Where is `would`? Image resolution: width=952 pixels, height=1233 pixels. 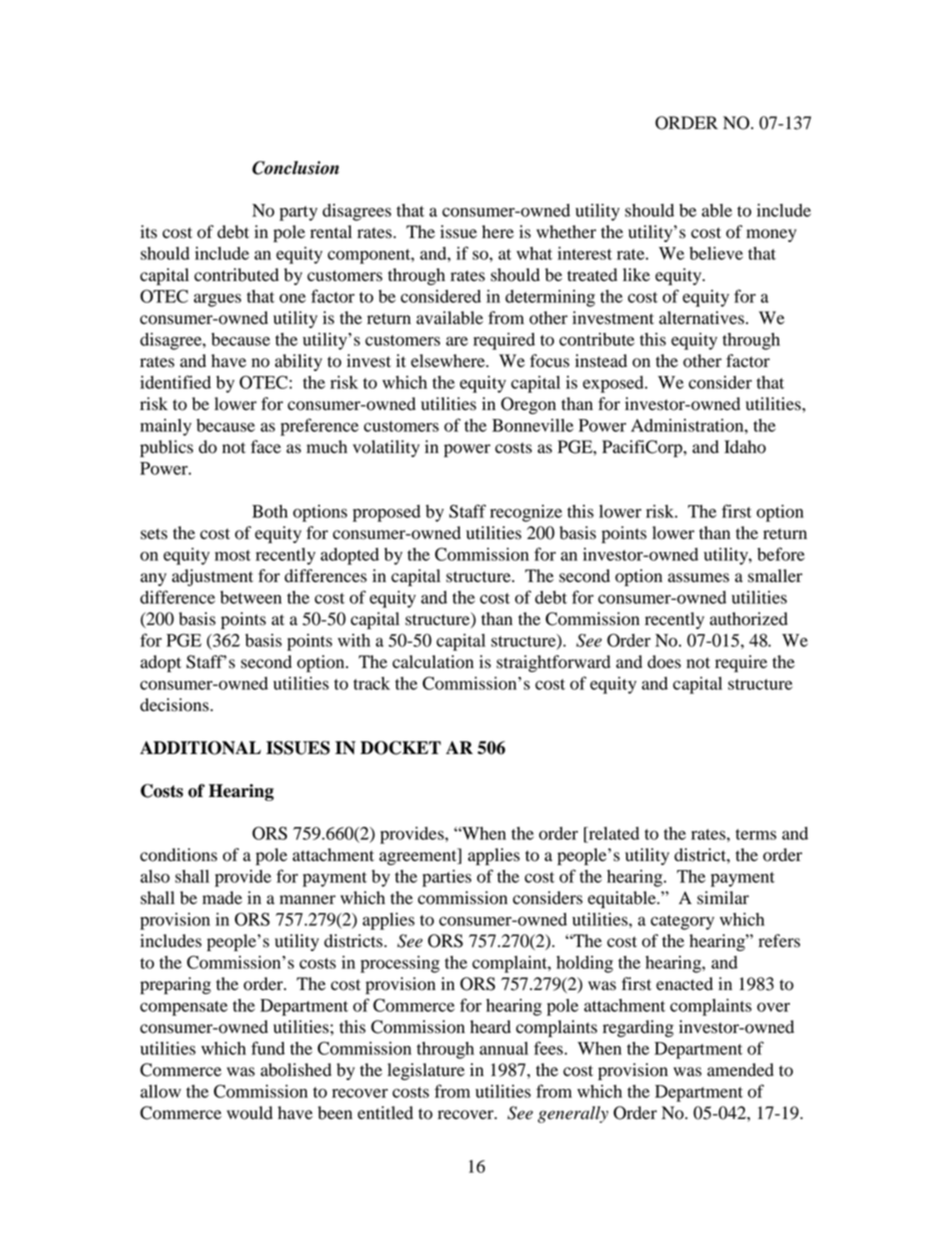 would is located at coordinates (250, 1113).
